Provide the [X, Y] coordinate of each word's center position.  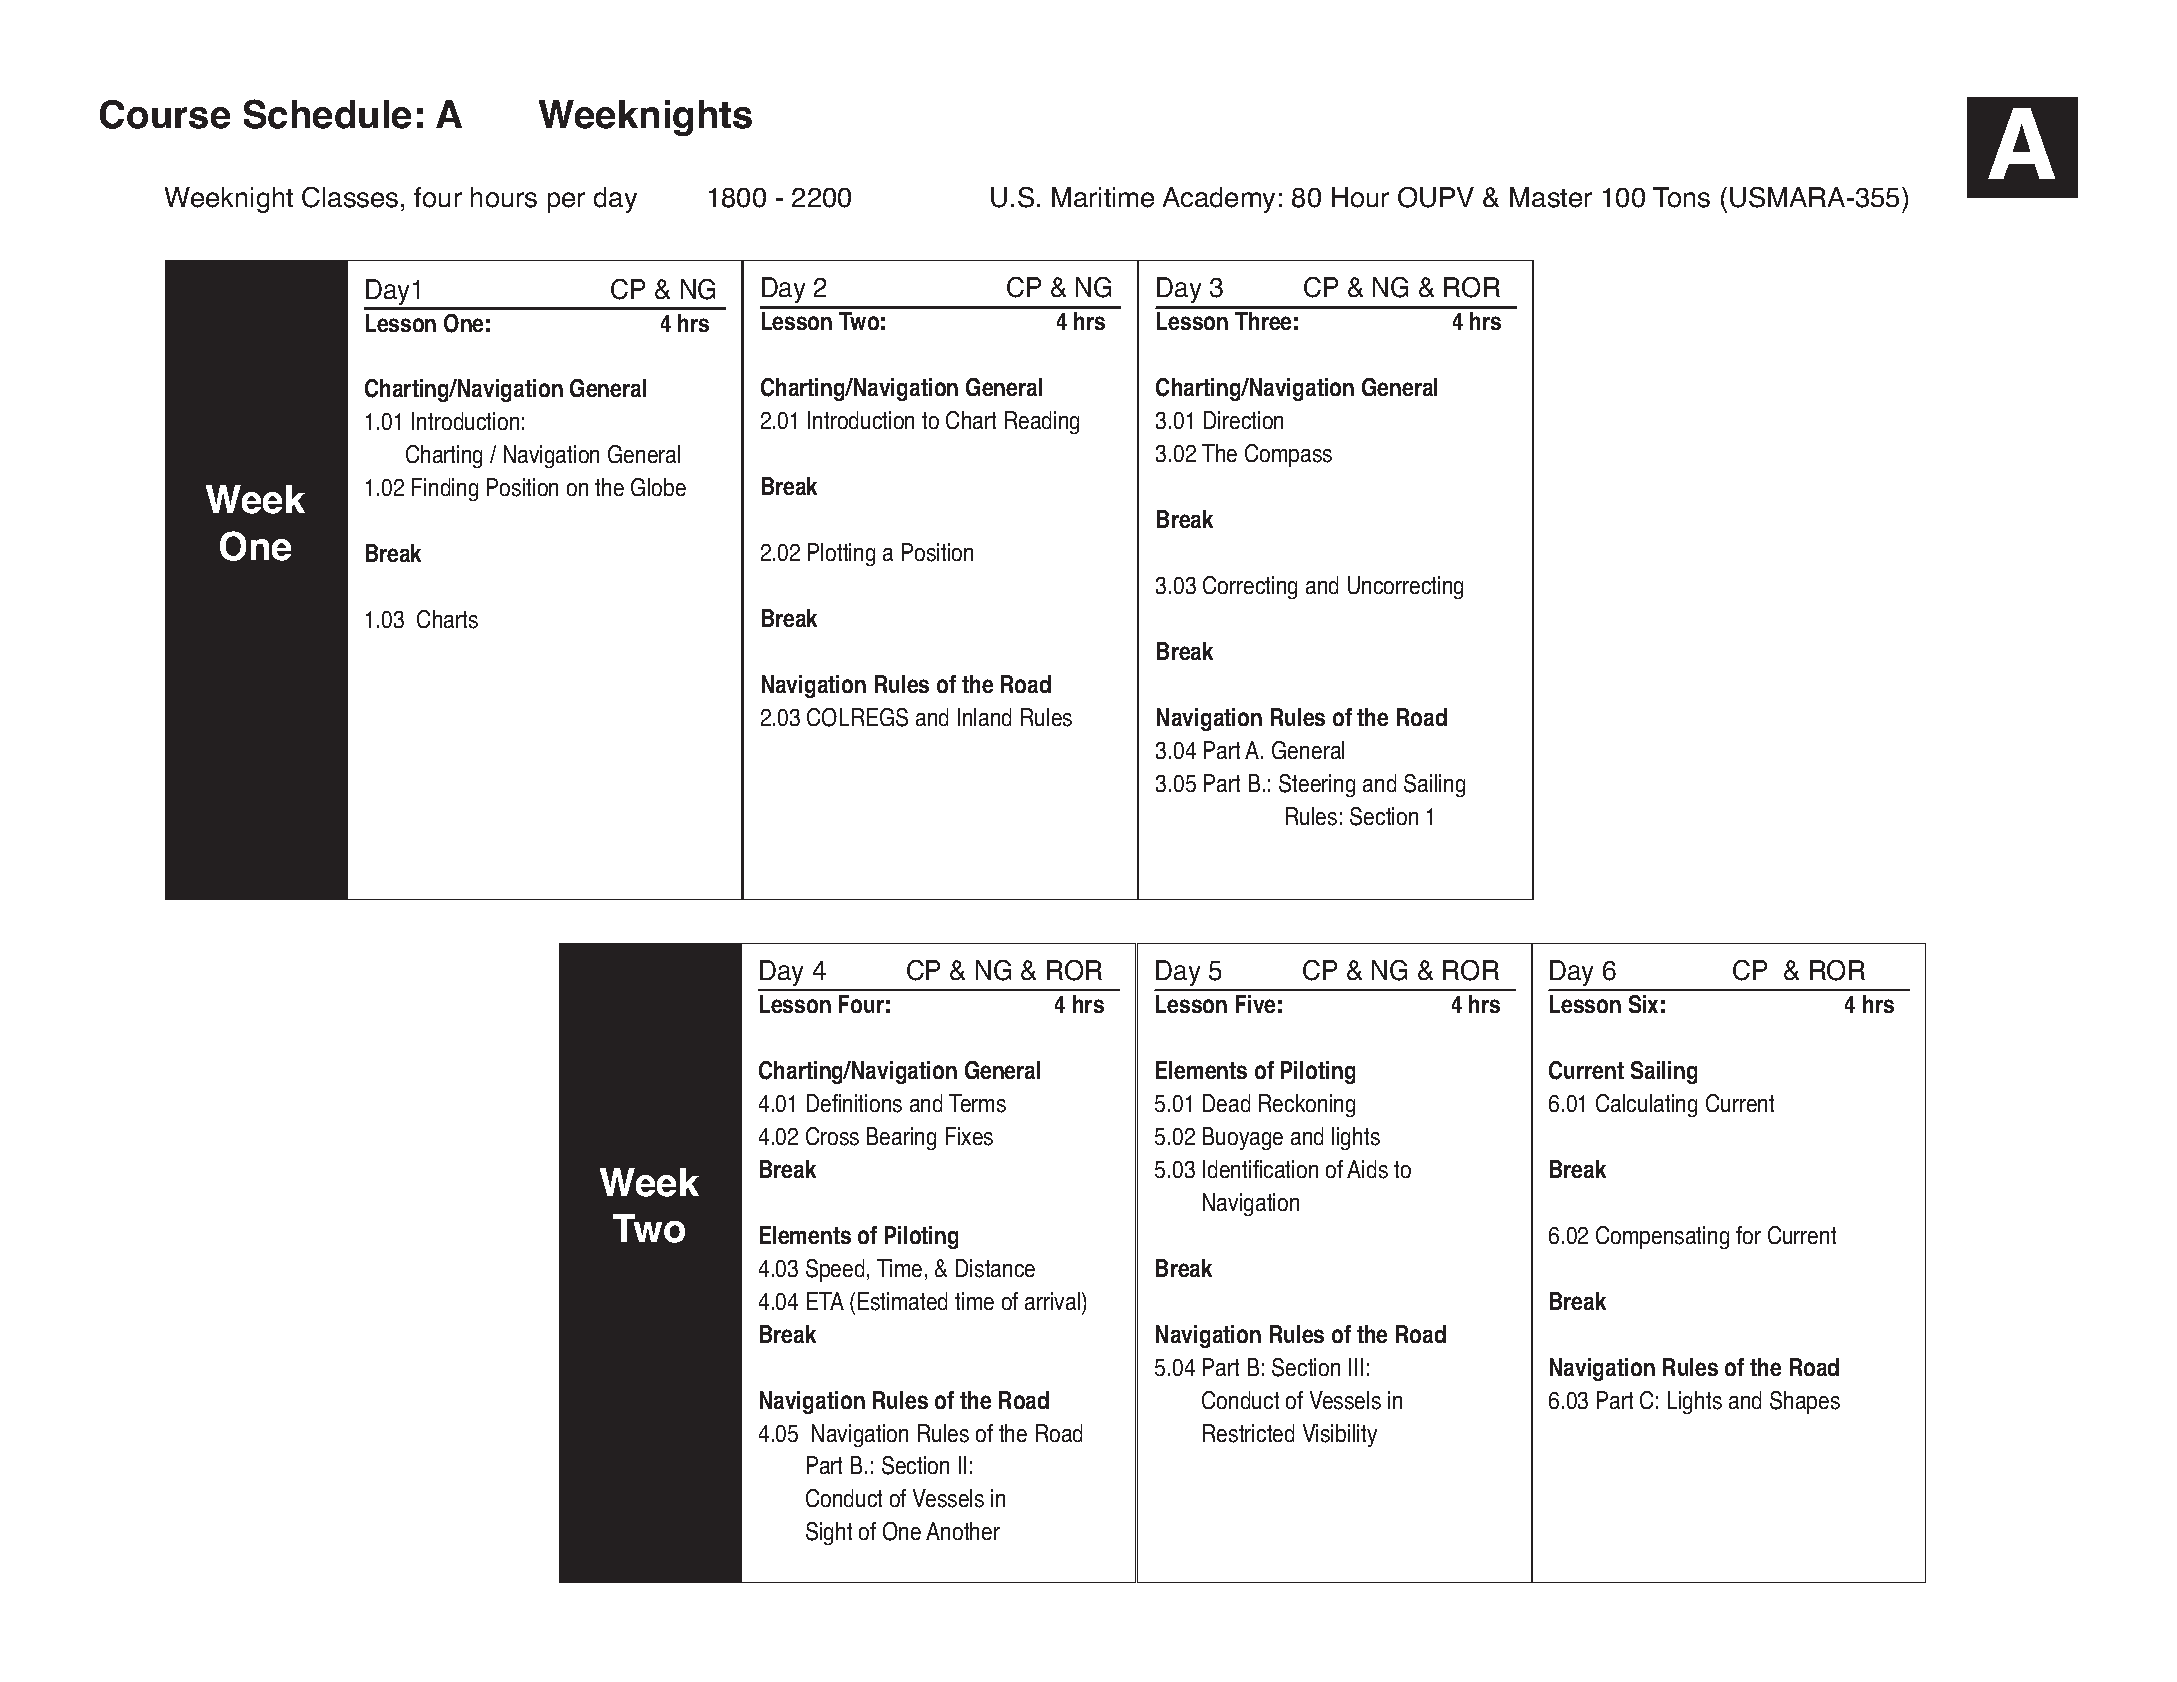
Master [1551, 197]
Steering [1317, 785]
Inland [984, 717]
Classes [350, 197]
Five [1255, 1004]
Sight [829, 1533]
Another [963, 1531]
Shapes [1805, 1402]
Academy [1219, 200]
